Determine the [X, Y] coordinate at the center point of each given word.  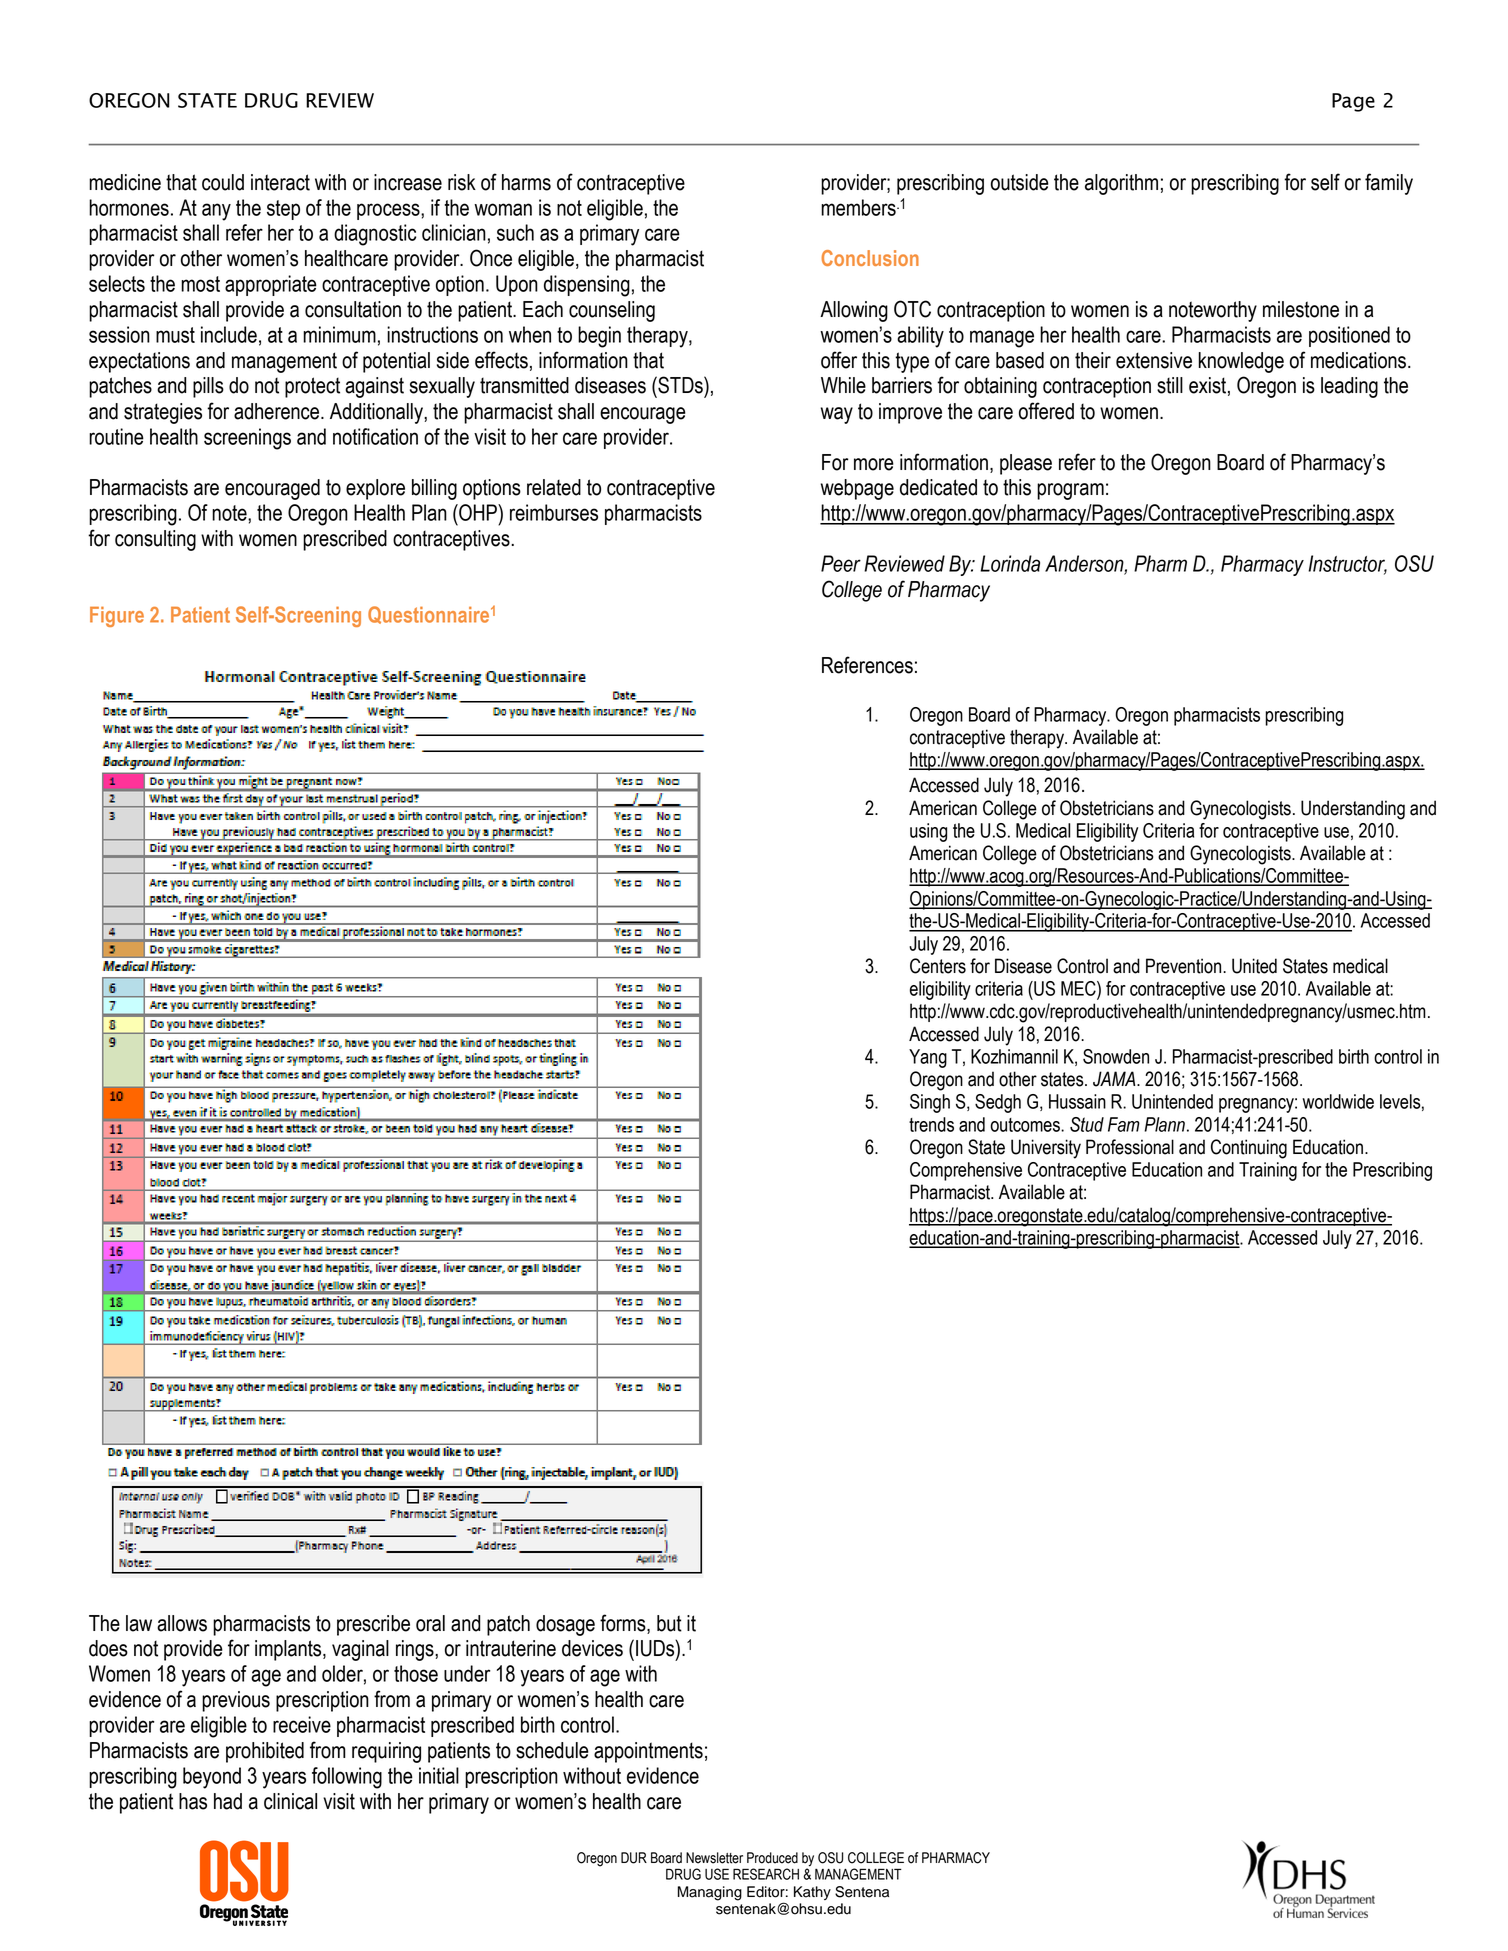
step [283, 210]
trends [931, 1124]
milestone [1301, 309]
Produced [772, 1858]
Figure [117, 616]
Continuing [1249, 1149]
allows [182, 1623]
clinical [290, 1801]
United [1254, 966]
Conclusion [870, 258]
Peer [841, 563]
